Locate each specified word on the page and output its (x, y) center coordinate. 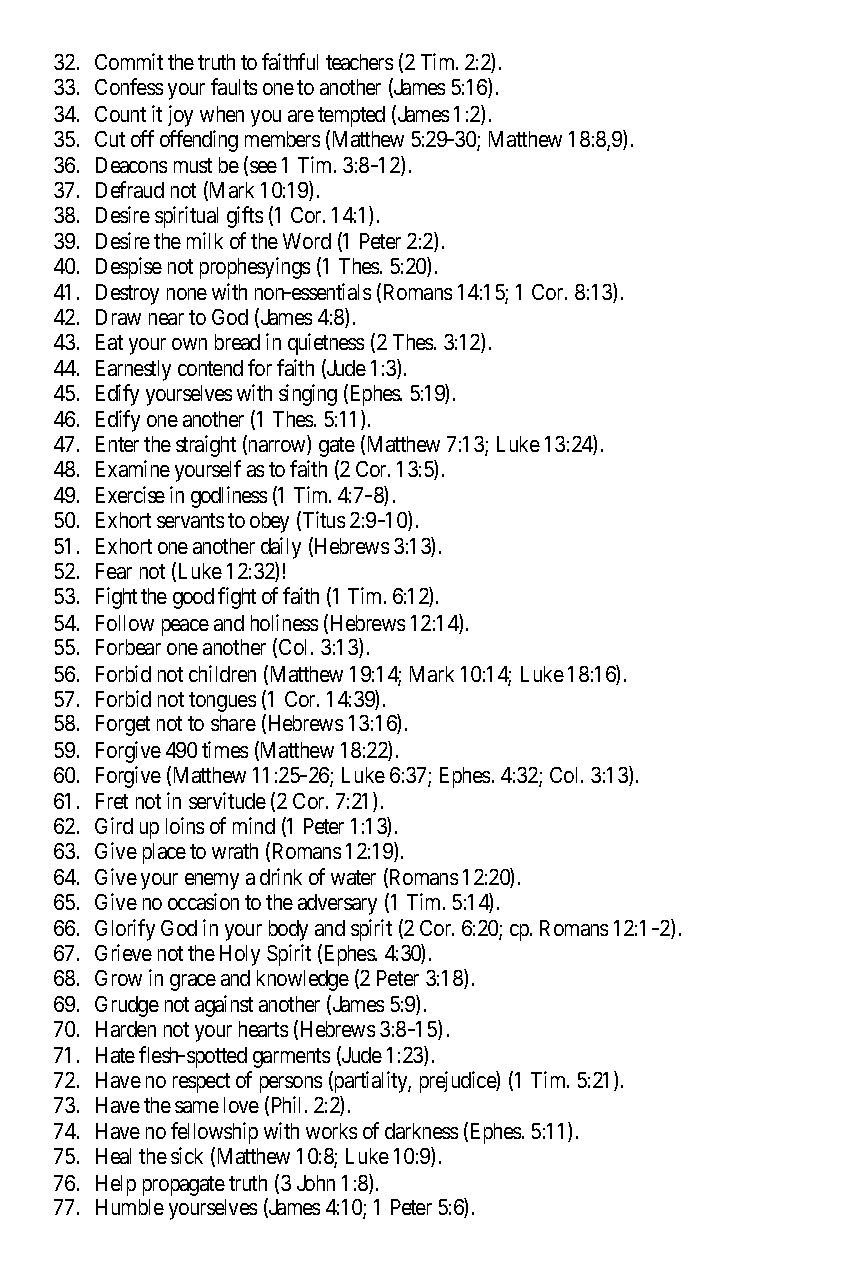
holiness (284, 622)
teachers (359, 62)
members (282, 139)
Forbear (128, 647)
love (241, 1105)
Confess (129, 86)
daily (281, 548)
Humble (130, 1207)
